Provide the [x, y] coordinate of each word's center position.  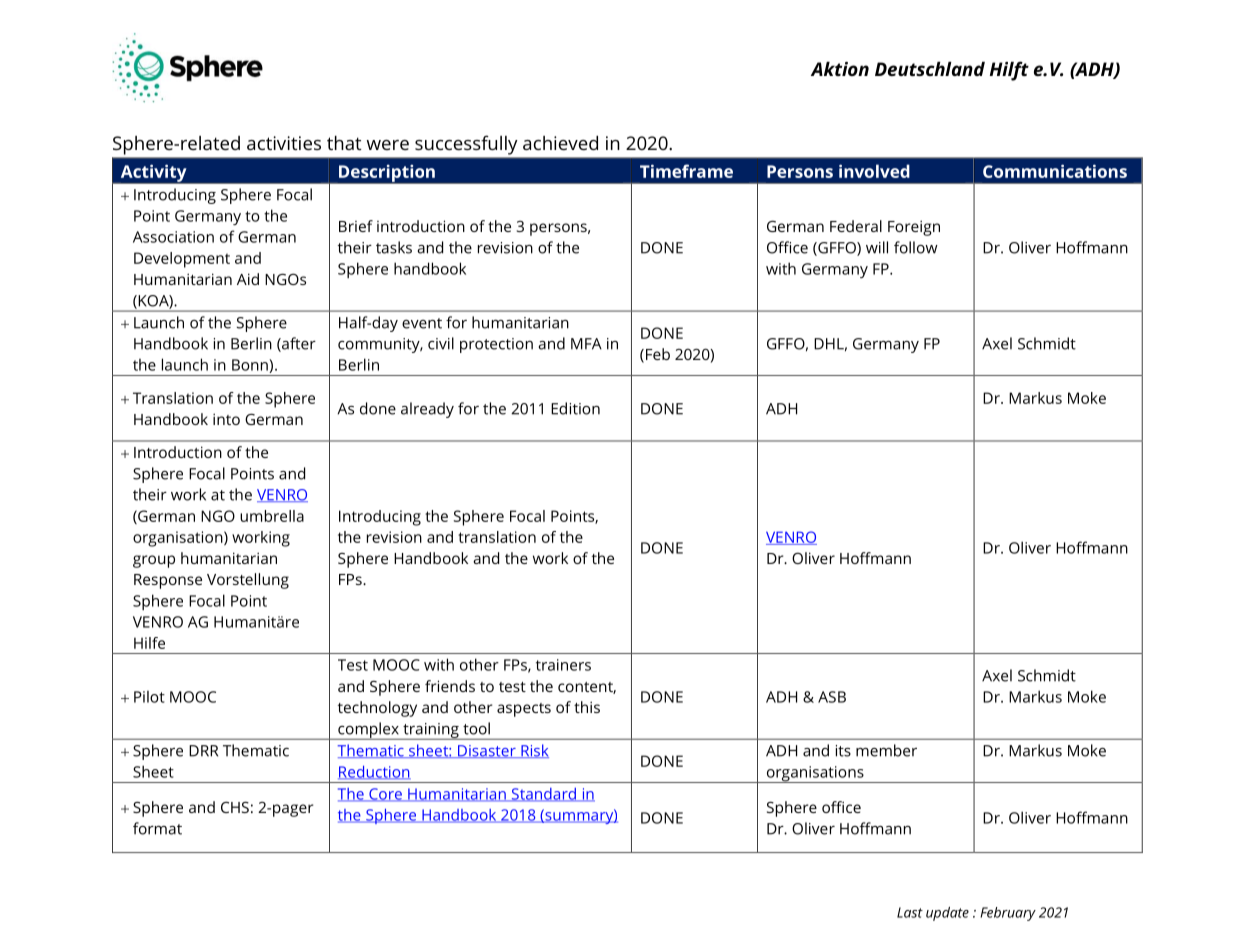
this [587, 707]
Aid [248, 279]
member [886, 750]
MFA [586, 344]
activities [284, 143]
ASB [832, 697]
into [226, 419]
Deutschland [930, 69]
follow [916, 247]
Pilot [149, 697]
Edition [575, 408]
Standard [543, 795]
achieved [560, 143]
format [157, 828]
